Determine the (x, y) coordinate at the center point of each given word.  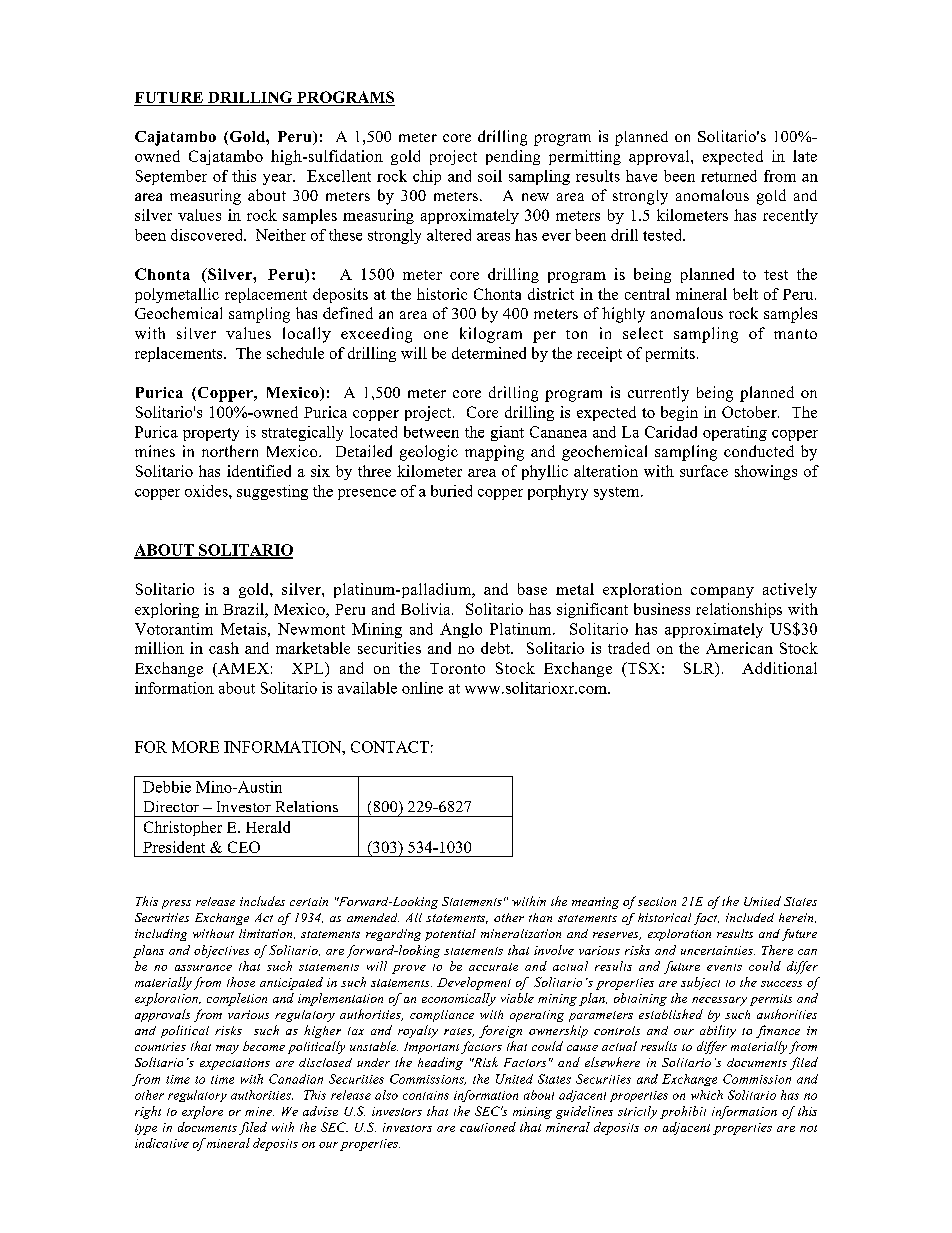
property (211, 434)
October (750, 412)
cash (224, 648)
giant (507, 433)
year (278, 179)
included (750, 917)
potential (450, 935)
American (739, 648)
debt (496, 648)
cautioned (488, 1127)
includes (262, 901)
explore (202, 1112)
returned (729, 176)
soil (490, 176)
